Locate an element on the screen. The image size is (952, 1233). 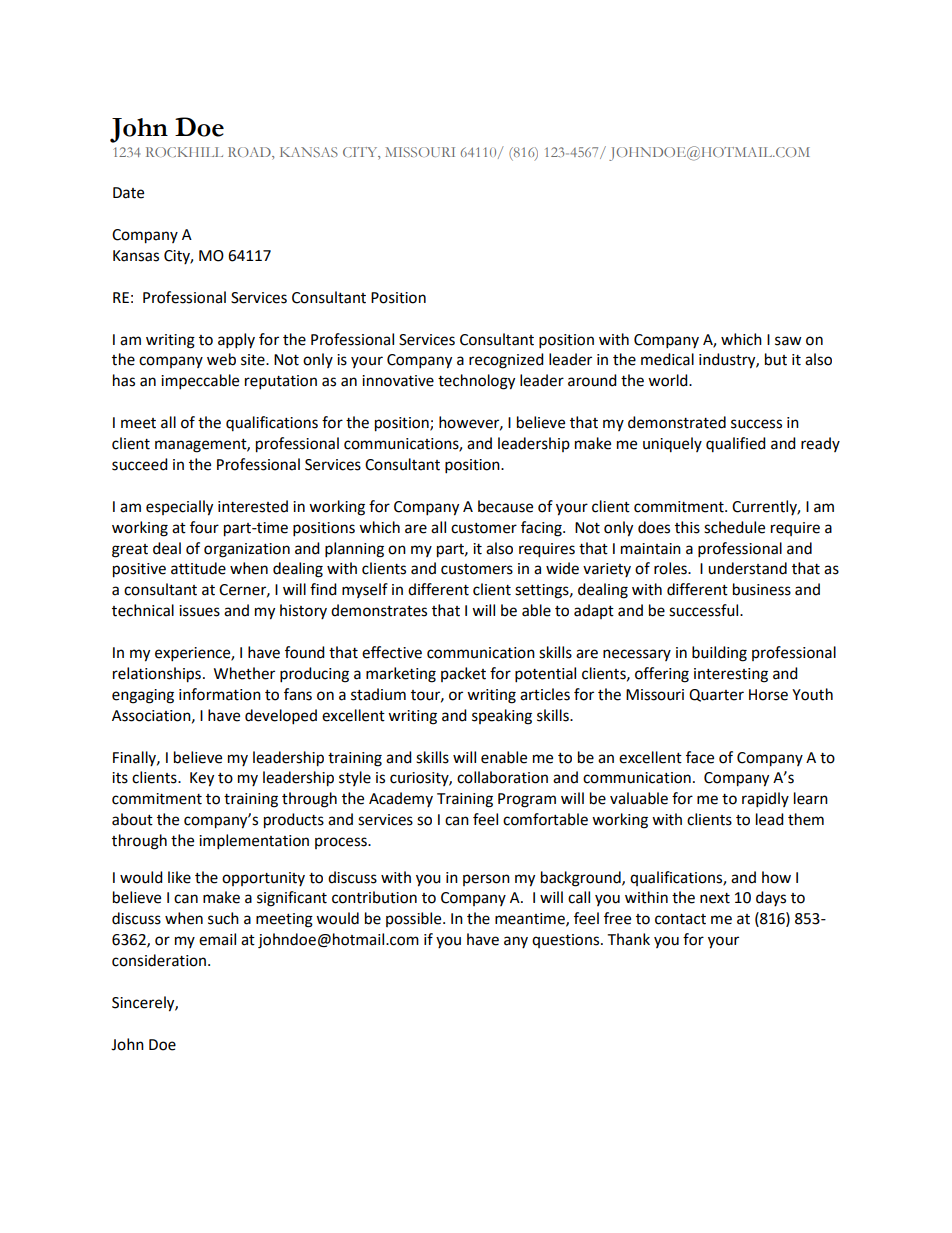
ROAD is located at coordinates (250, 153).
